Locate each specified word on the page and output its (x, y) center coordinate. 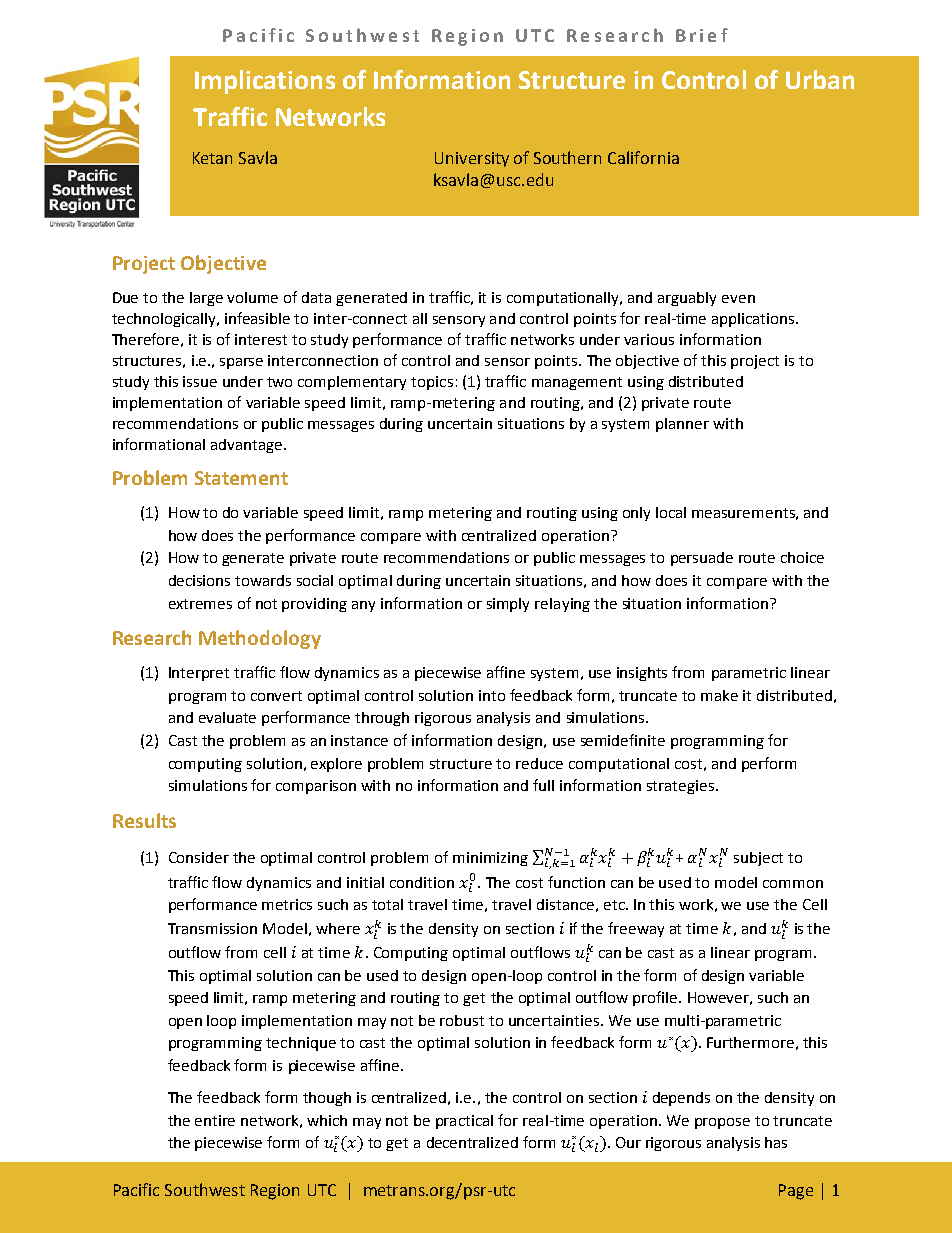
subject (758, 859)
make (719, 695)
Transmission (212, 928)
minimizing (490, 859)
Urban (820, 79)
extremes (200, 604)
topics (432, 383)
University (472, 159)
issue (200, 381)
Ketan (212, 158)
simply (508, 605)
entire (215, 1120)
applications (754, 320)
